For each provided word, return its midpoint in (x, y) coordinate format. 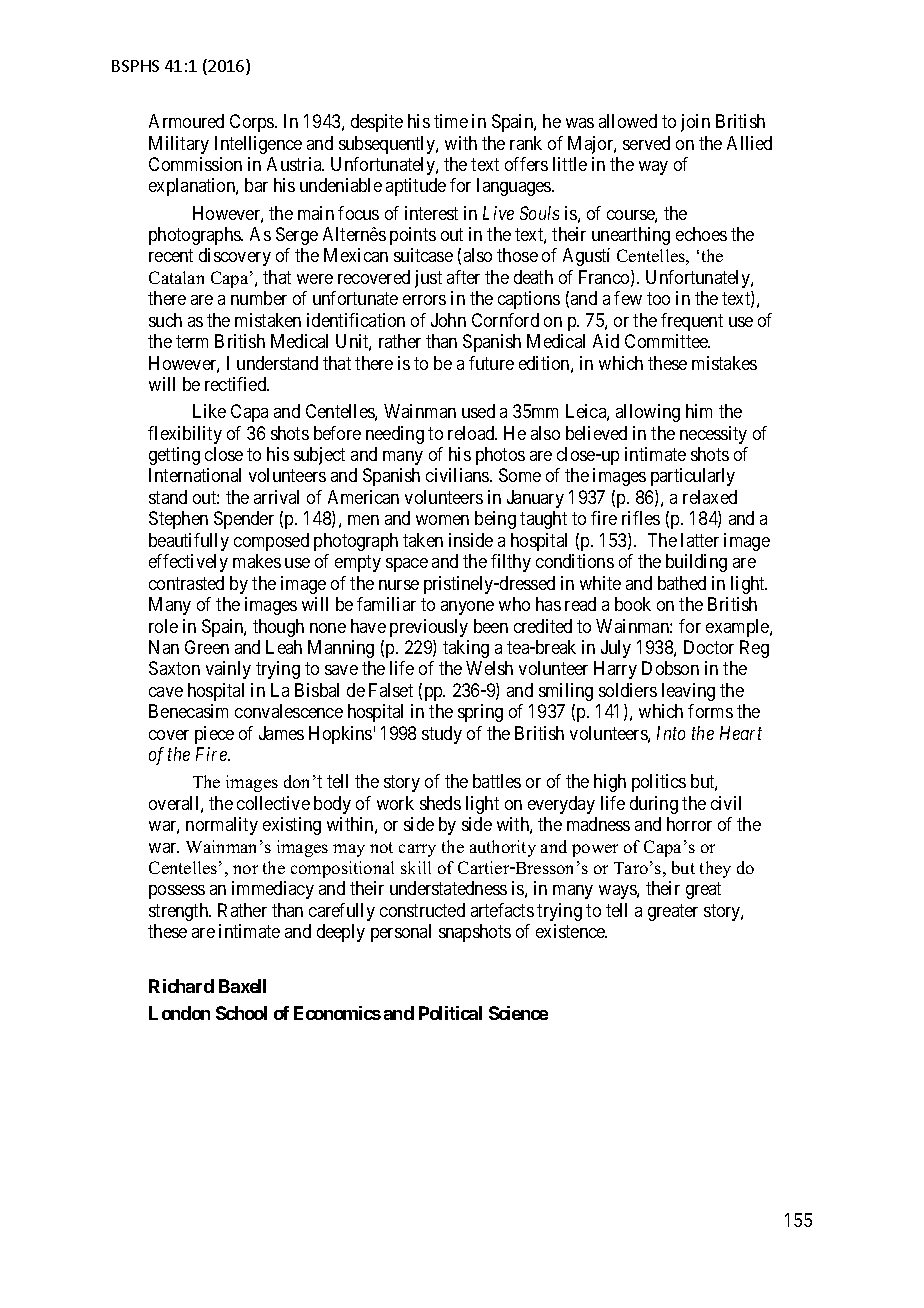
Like (209, 411)
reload (472, 433)
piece (214, 735)
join (695, 123)
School (241, 1013)
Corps (253, 123)
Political (450, 1013)
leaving (688, 692)
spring (480, 713)
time (451, 121)
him (699, 411)
